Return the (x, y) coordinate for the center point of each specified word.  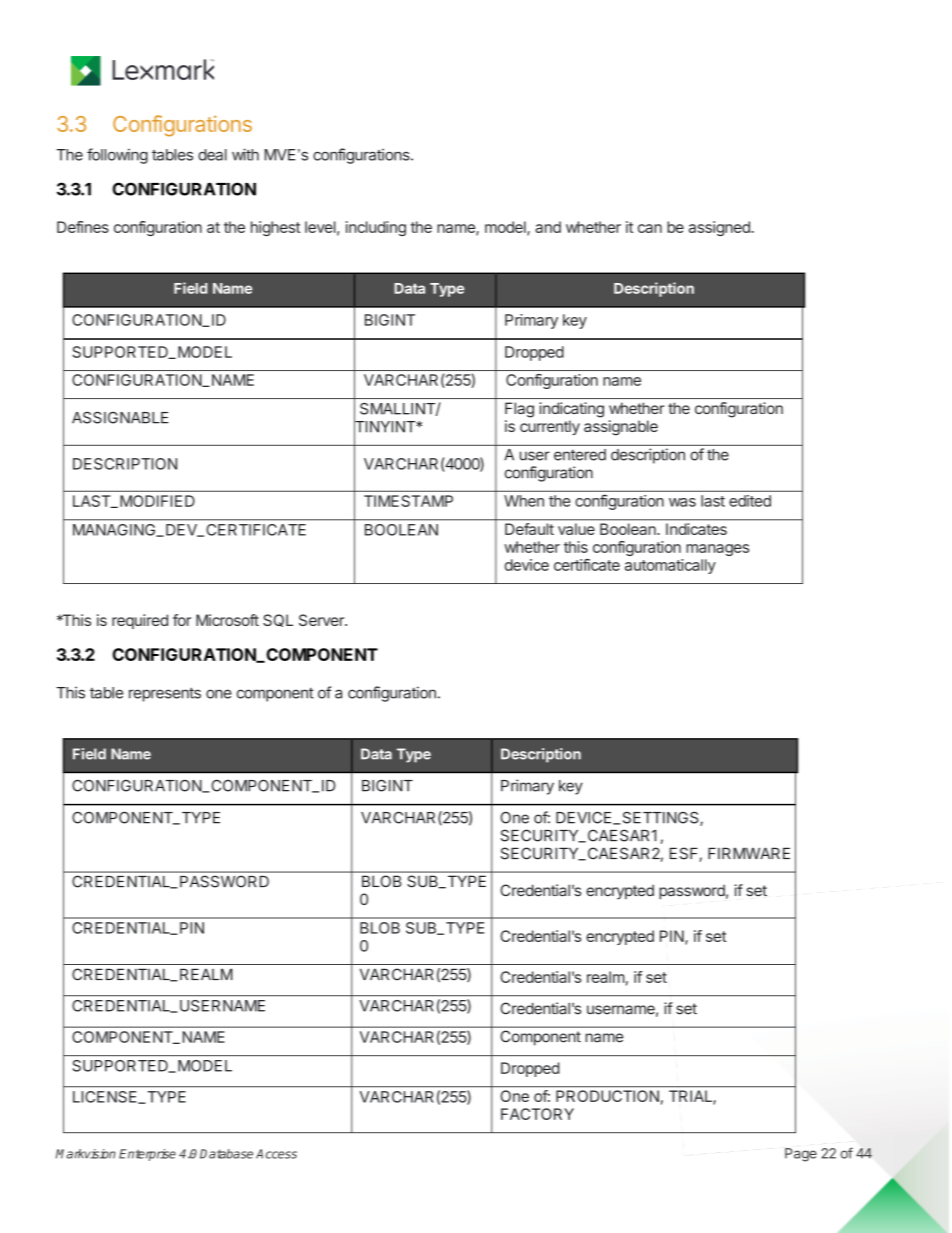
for (182, 620)
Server (322, 620)
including (376, 228)
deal (212, 155)
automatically (670, 566)
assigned (720, 228)
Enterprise (147, 1155)
